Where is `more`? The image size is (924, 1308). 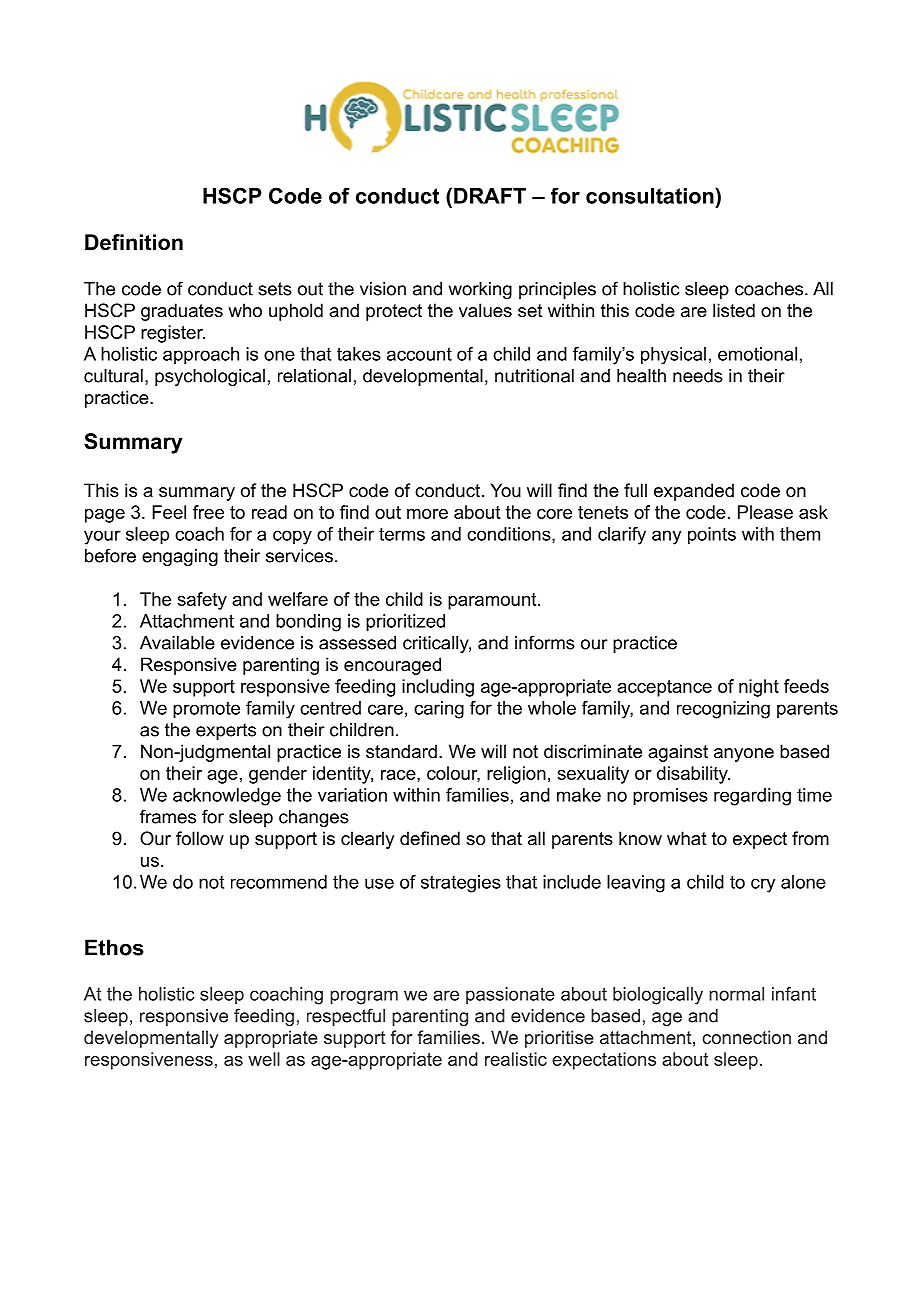
more is located at coordinates (427, 514).
